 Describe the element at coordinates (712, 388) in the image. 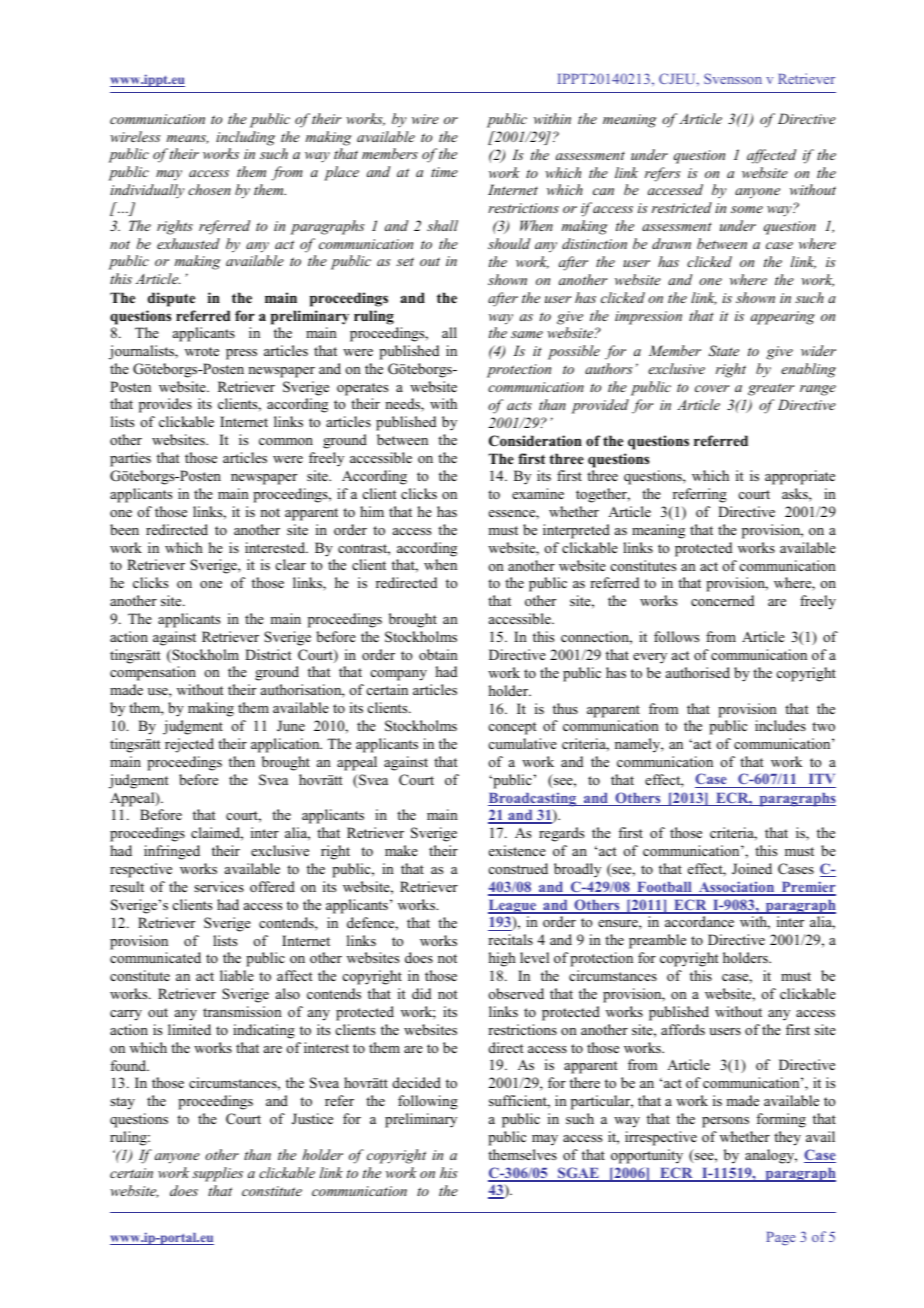

I see `cover` at that location.
